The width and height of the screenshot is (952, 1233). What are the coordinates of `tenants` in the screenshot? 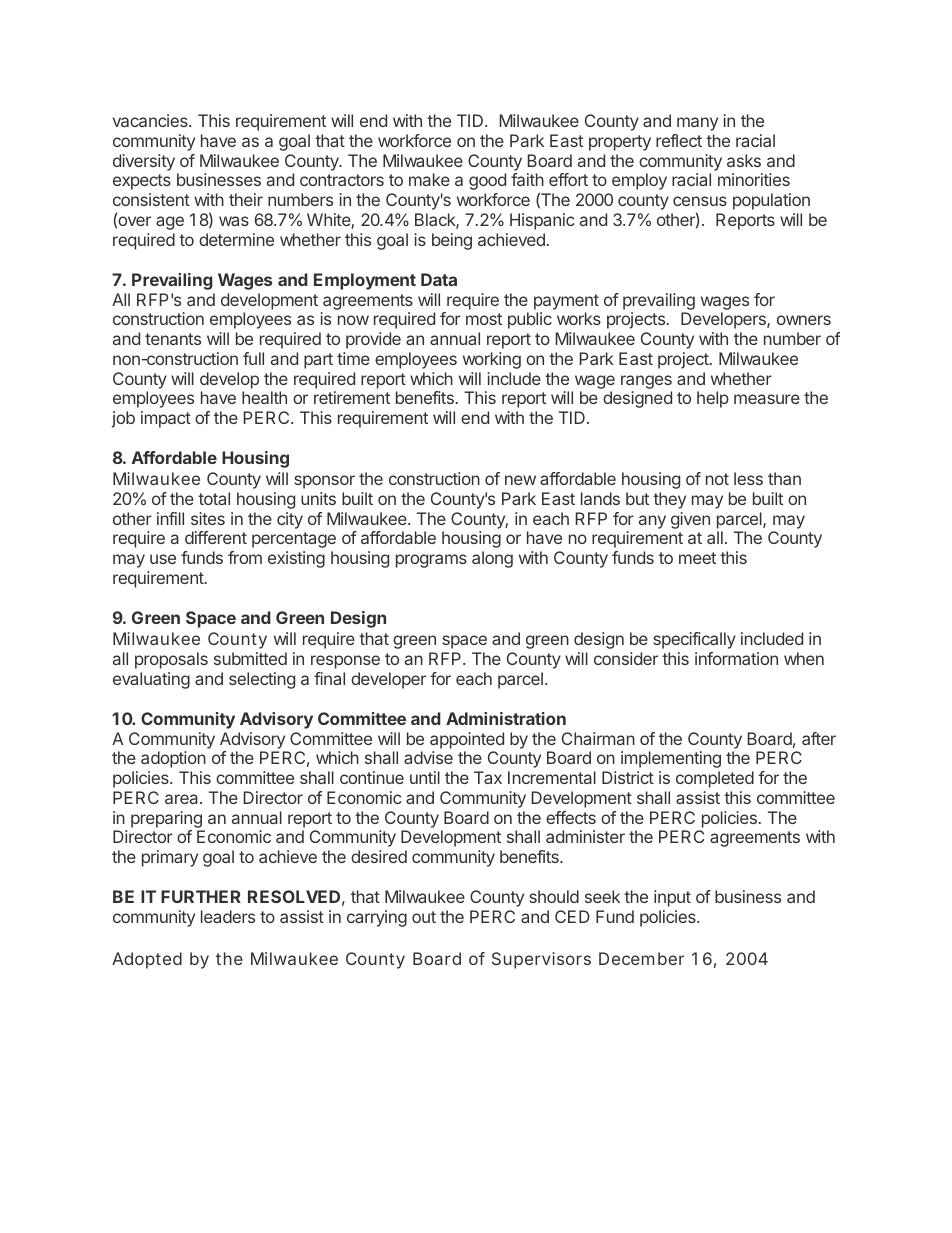 It's located at (173, 339).
